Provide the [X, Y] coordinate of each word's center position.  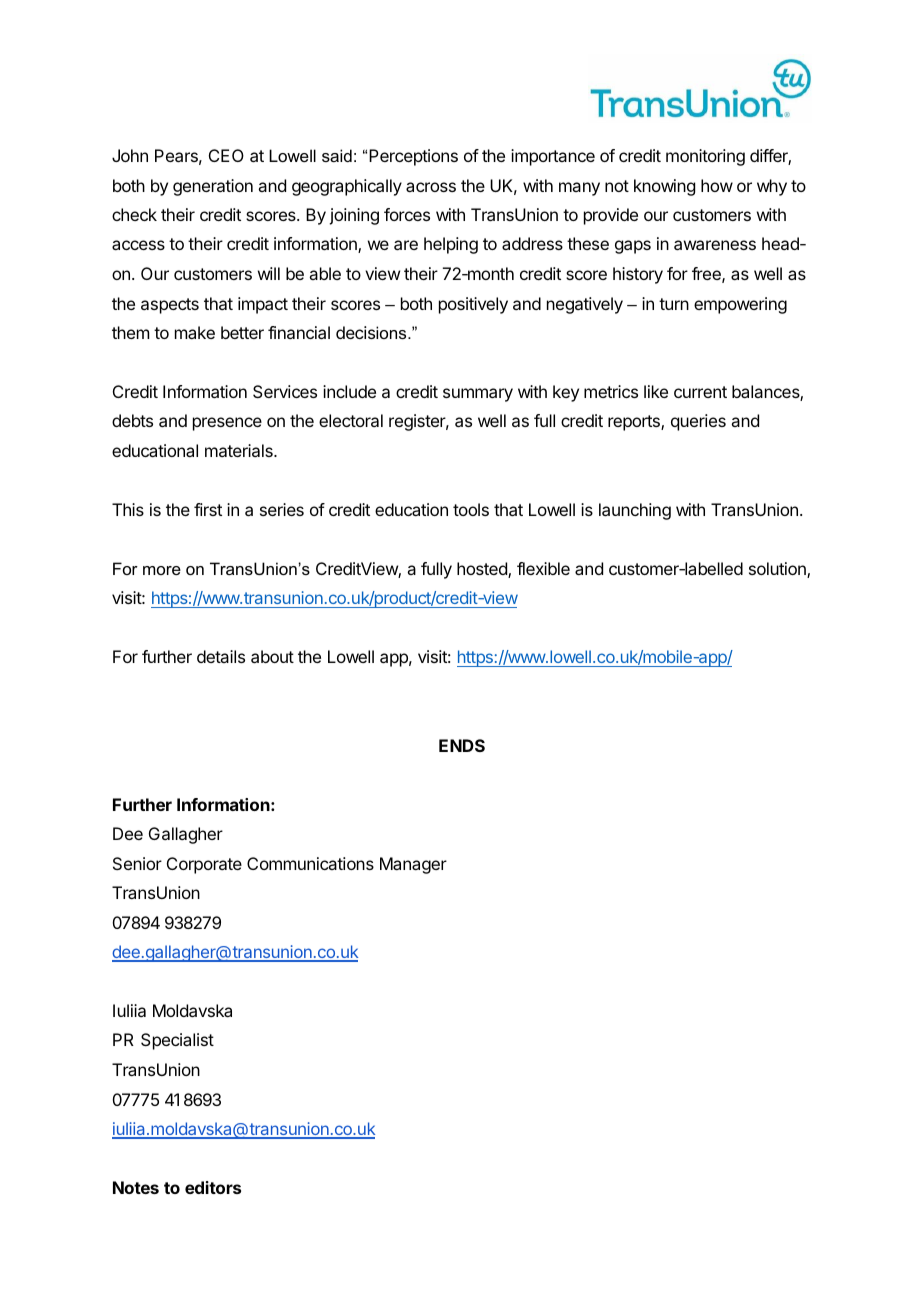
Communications [310, 863]
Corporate [204, 865]
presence [227, 424]
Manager [413, 865]
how [717, 185]
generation [213, 187]
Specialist [177, 1041]
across [431, 187]
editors [213, 1187]
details [221, 656]
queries [698, 422]
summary [478, 395]
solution [778, 570]
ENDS [462, 745]
